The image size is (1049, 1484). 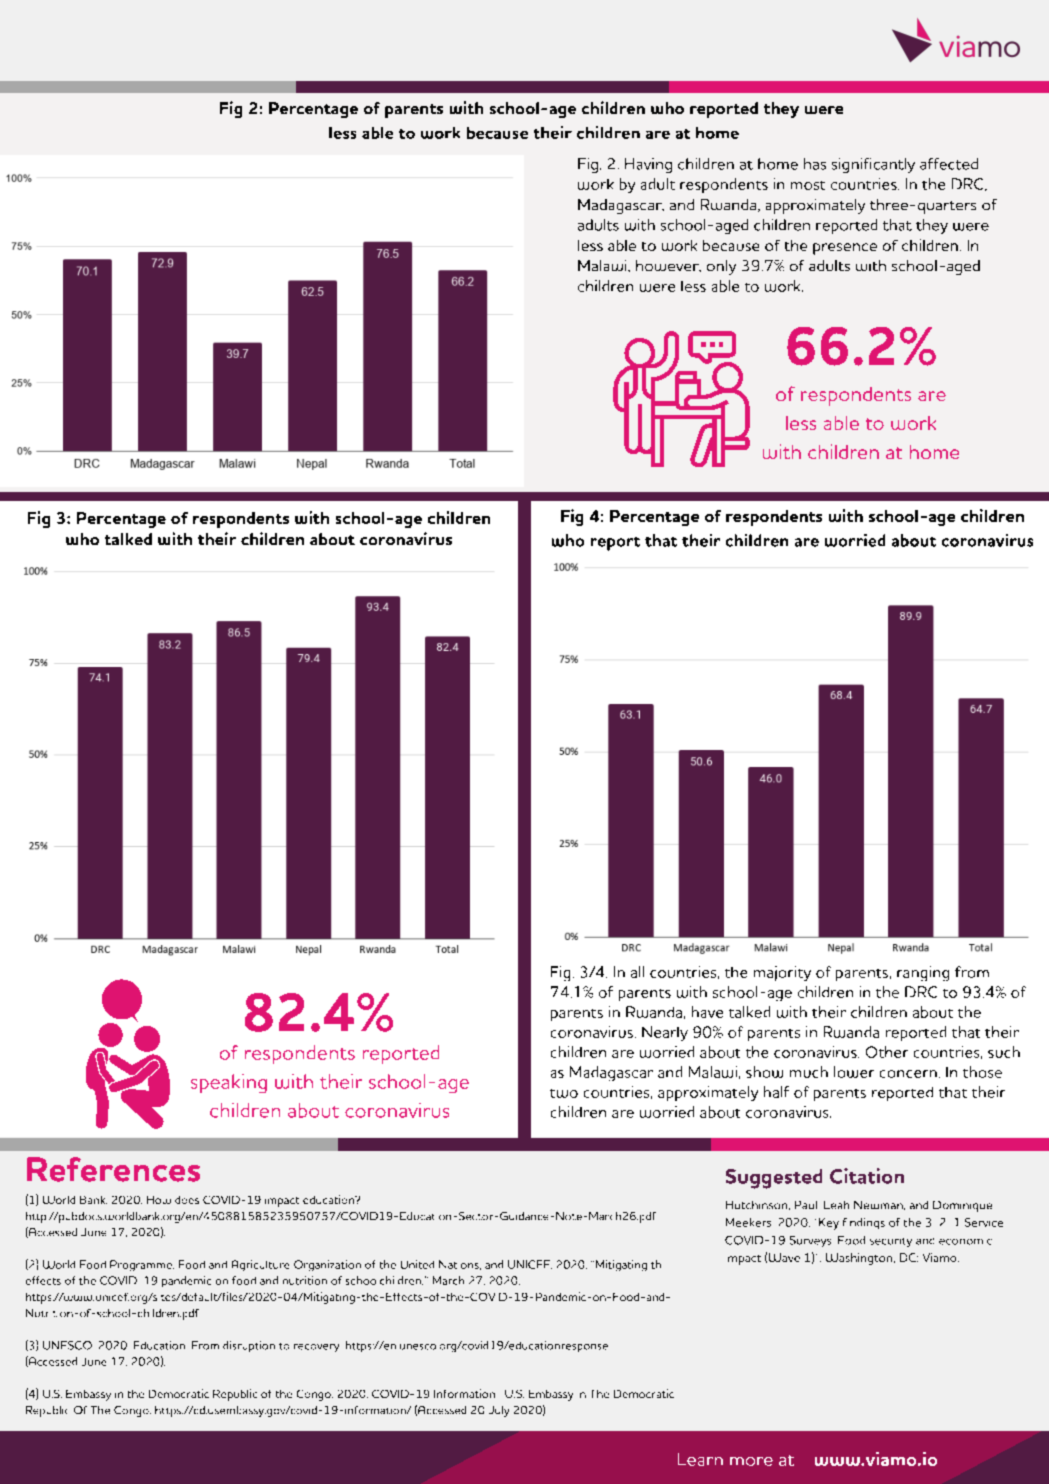 I want to click on July, so click(x=499, y=1411).
